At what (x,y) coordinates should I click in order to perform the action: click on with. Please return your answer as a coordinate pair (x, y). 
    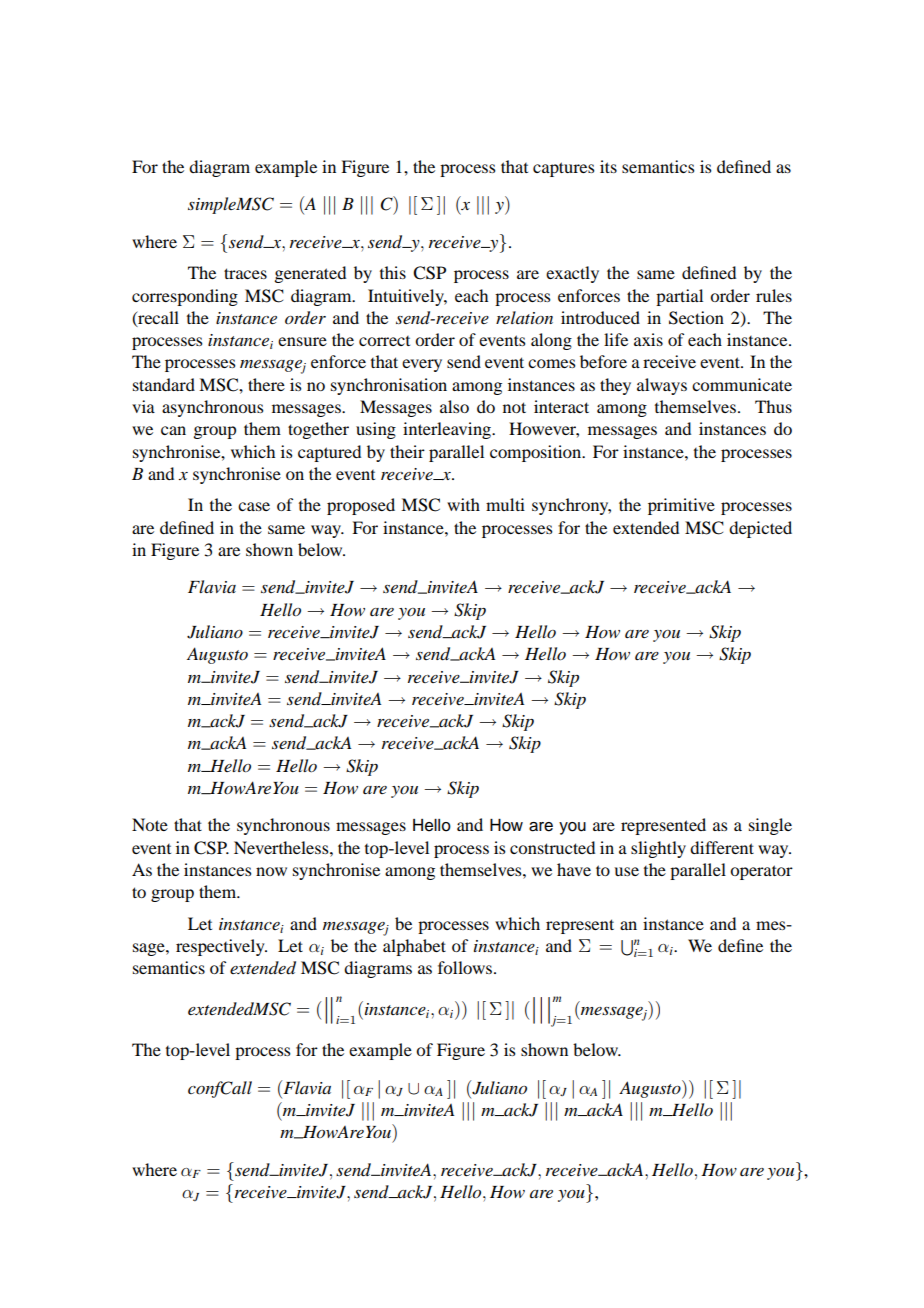
    Looking at the image, I should click on (463, 504).
